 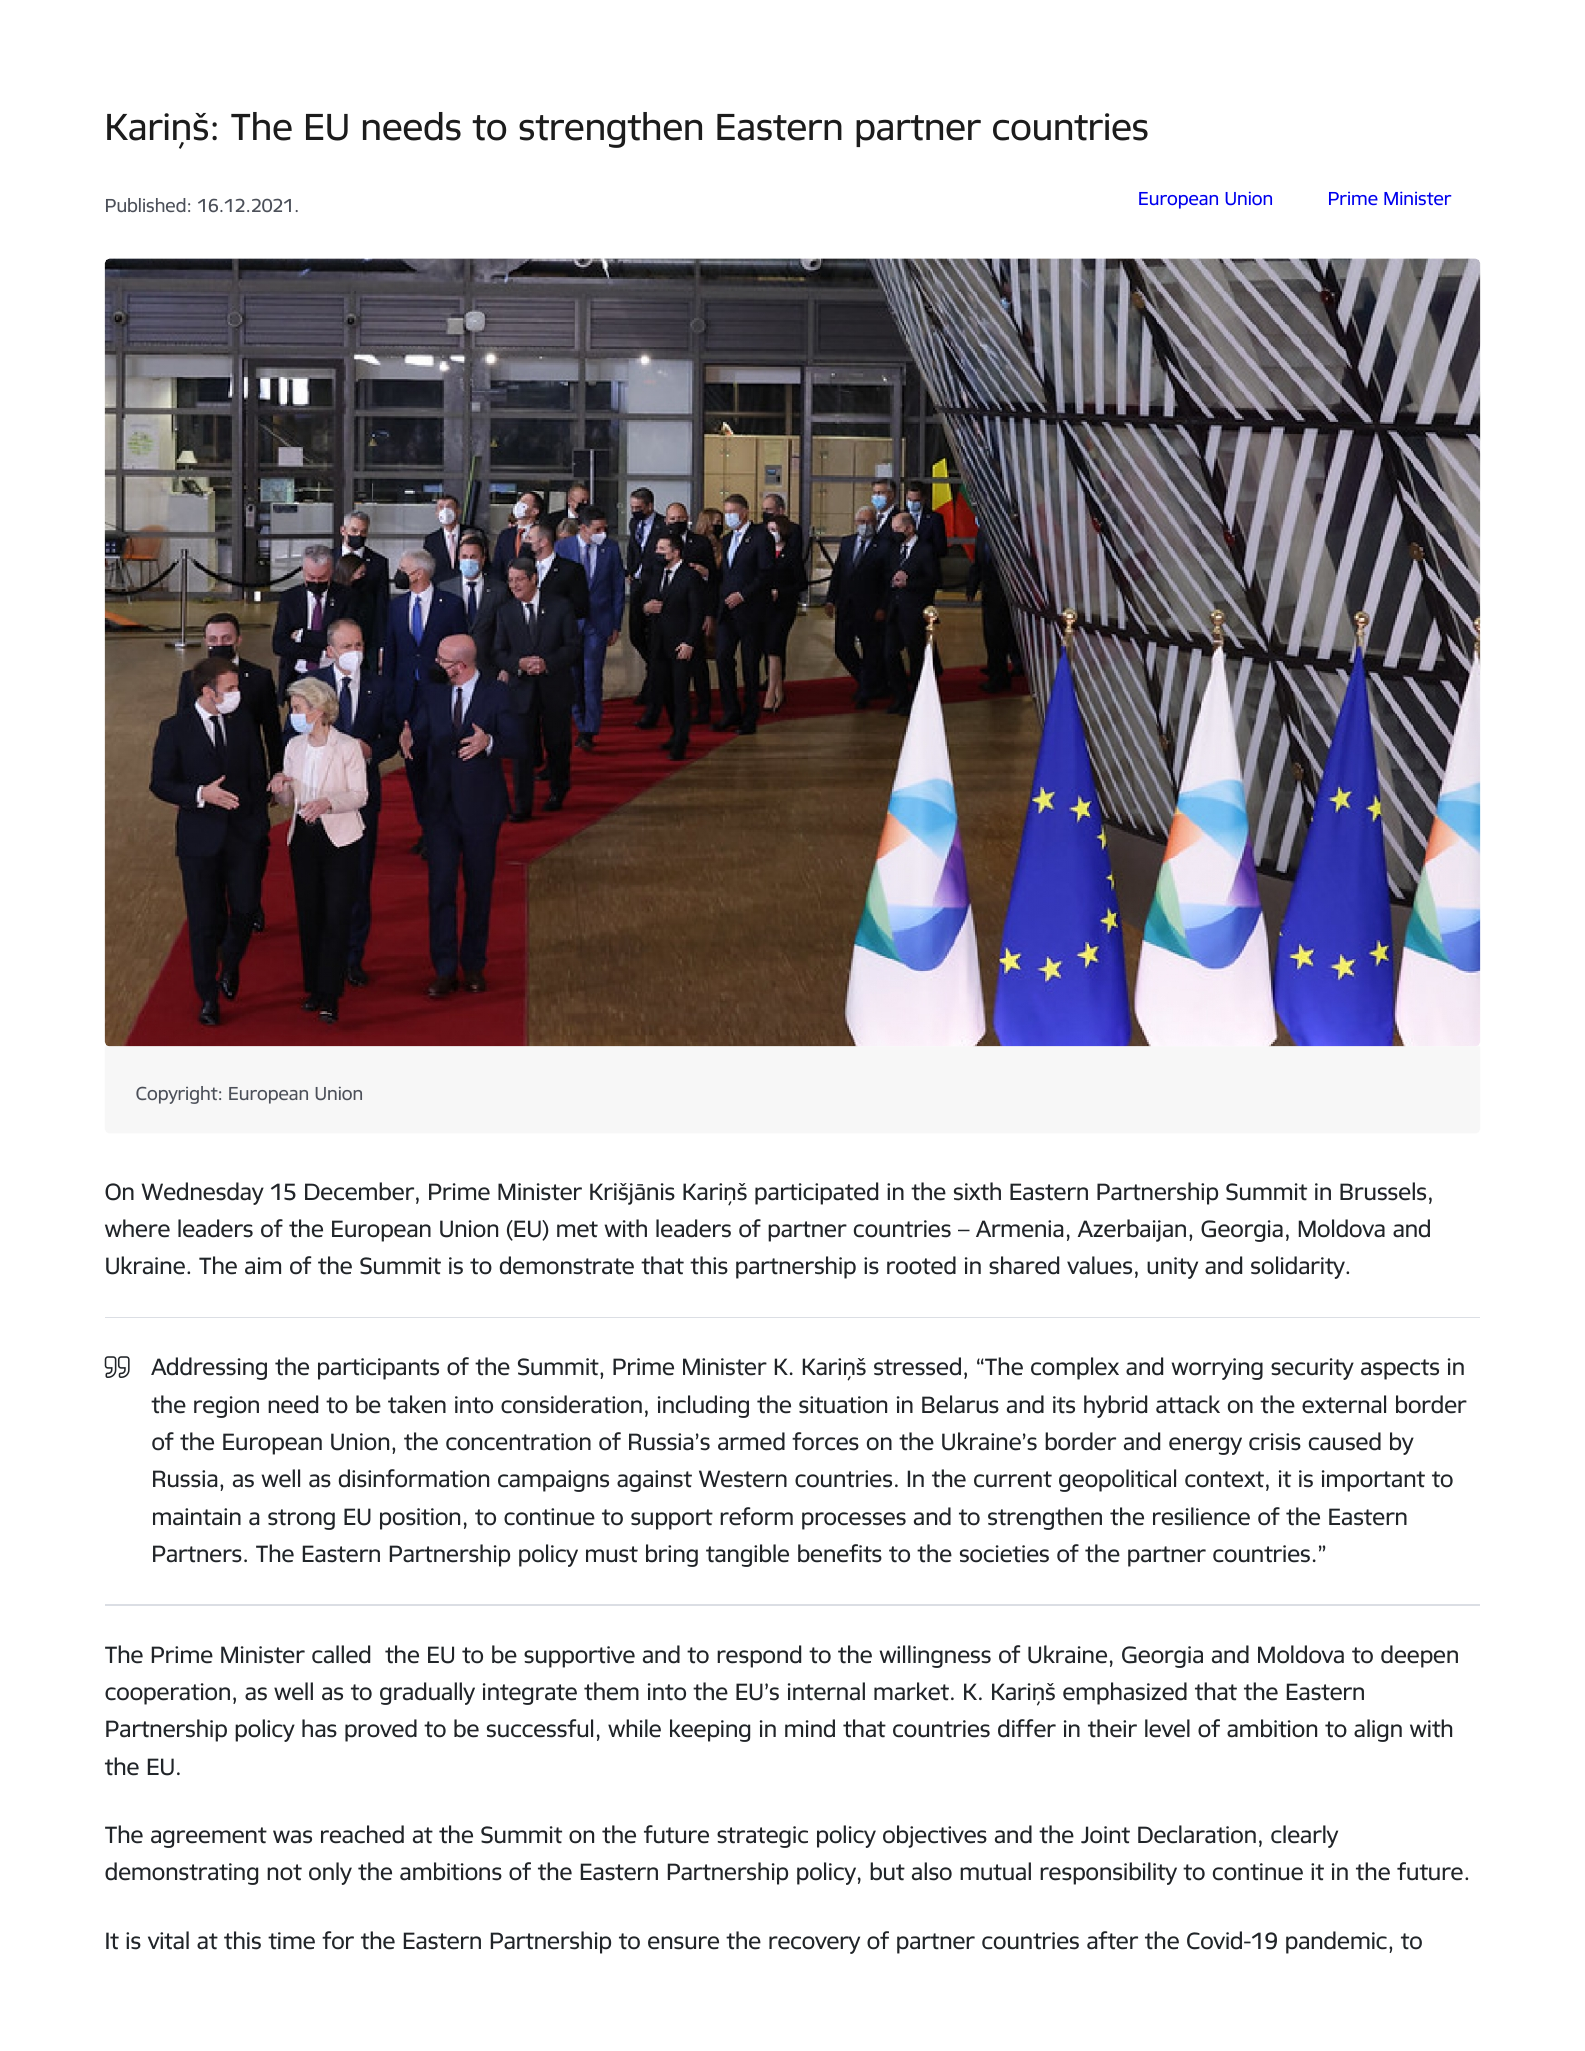 I want to click on Azerbaijan, so click(x=1132, y=1230).
